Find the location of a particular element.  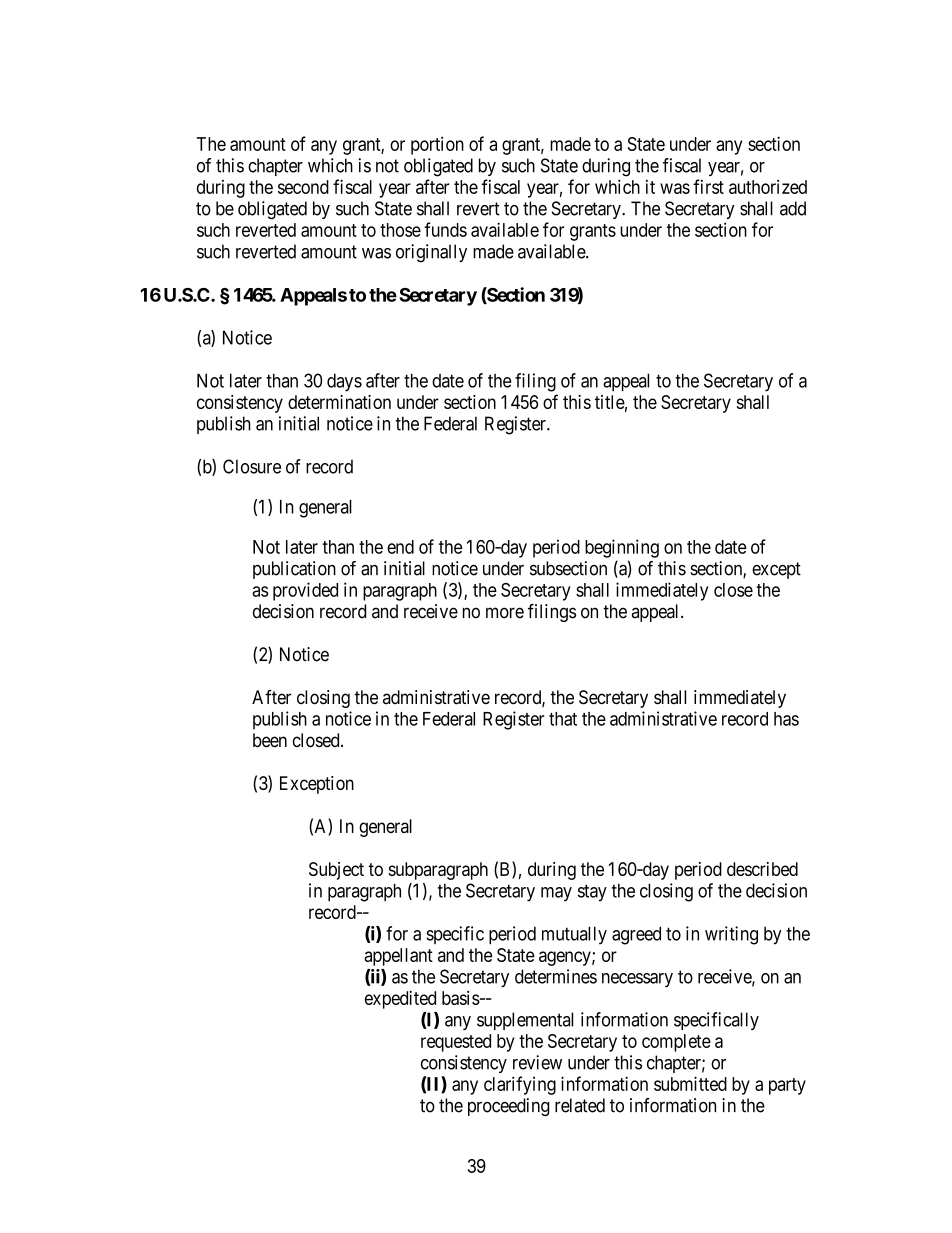

provided is located at coordinates (305, 591).
